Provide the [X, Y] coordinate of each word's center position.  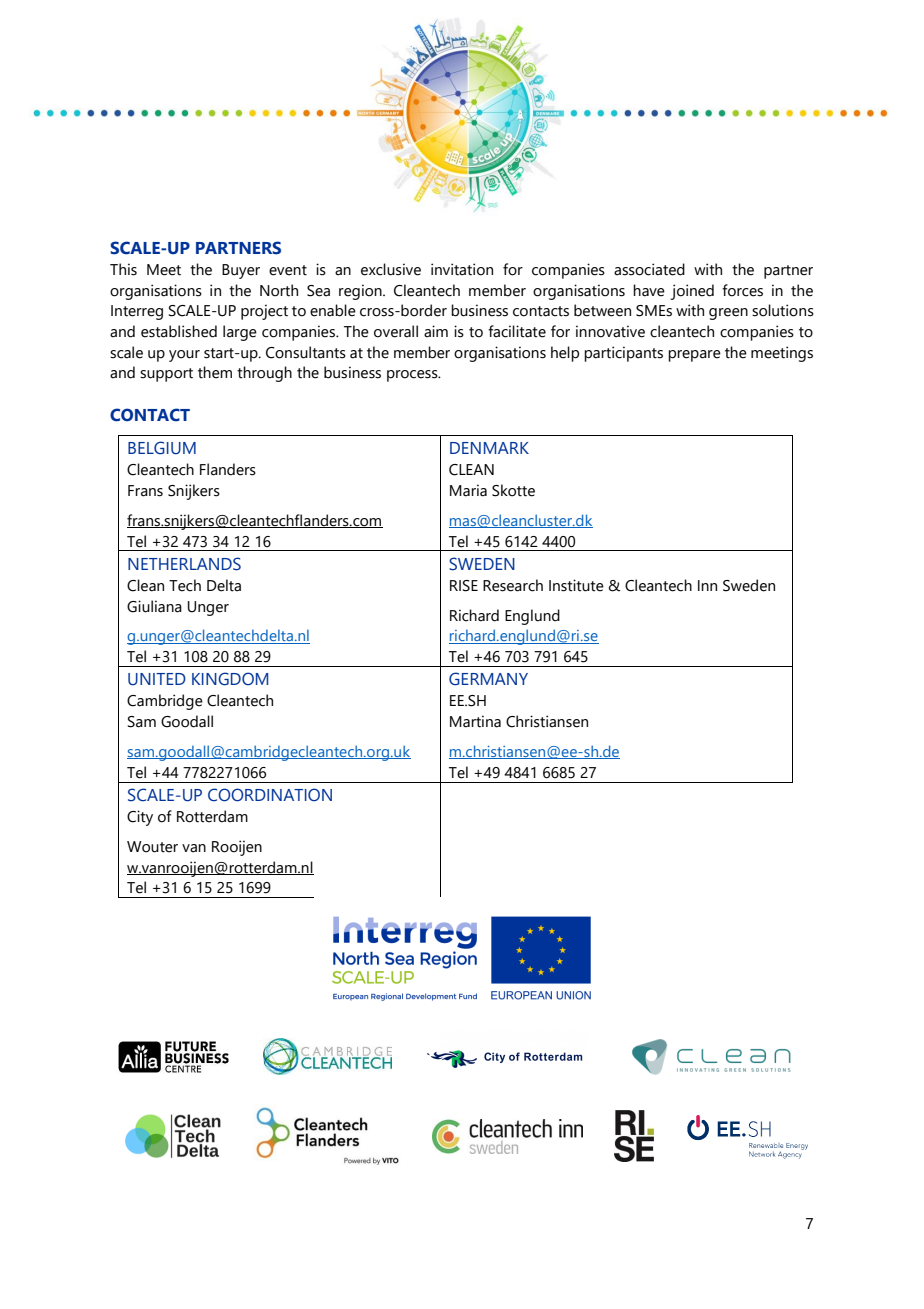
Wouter [152, 847]
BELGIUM [162, 448]
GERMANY [488, 679]
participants [623, 354]
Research [513, 585]
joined [692, 292]
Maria [468, 490]
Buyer [241, 271]
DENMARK [489, 448]
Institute [576, 585]
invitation [462, 269]
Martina [475, 721]
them [215, 372]
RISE [464, 586]
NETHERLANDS [184, 564]
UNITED [157, 679]
